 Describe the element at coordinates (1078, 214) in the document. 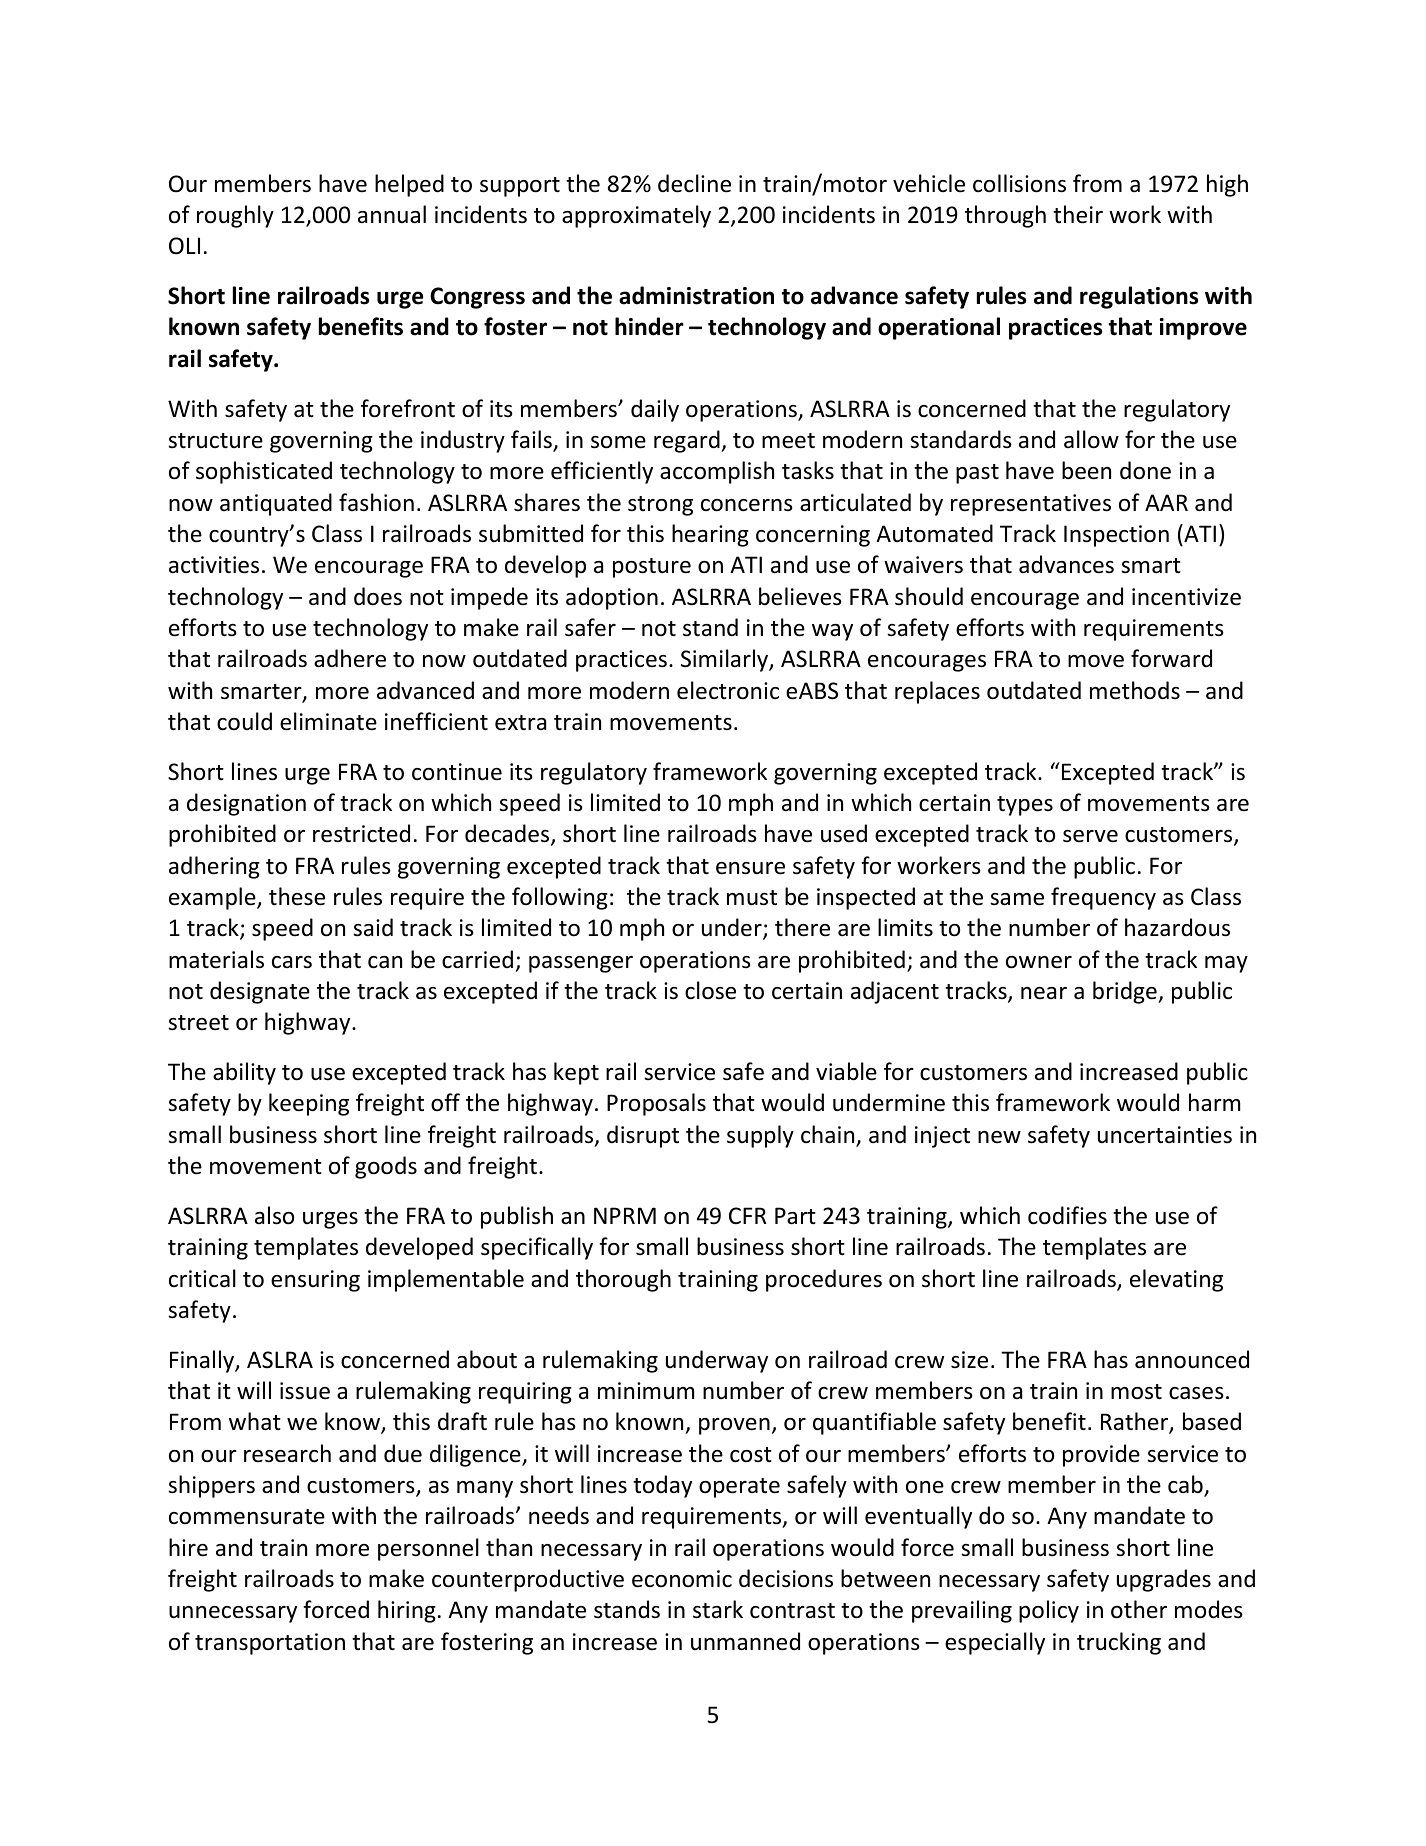

I see `their` at that location.
